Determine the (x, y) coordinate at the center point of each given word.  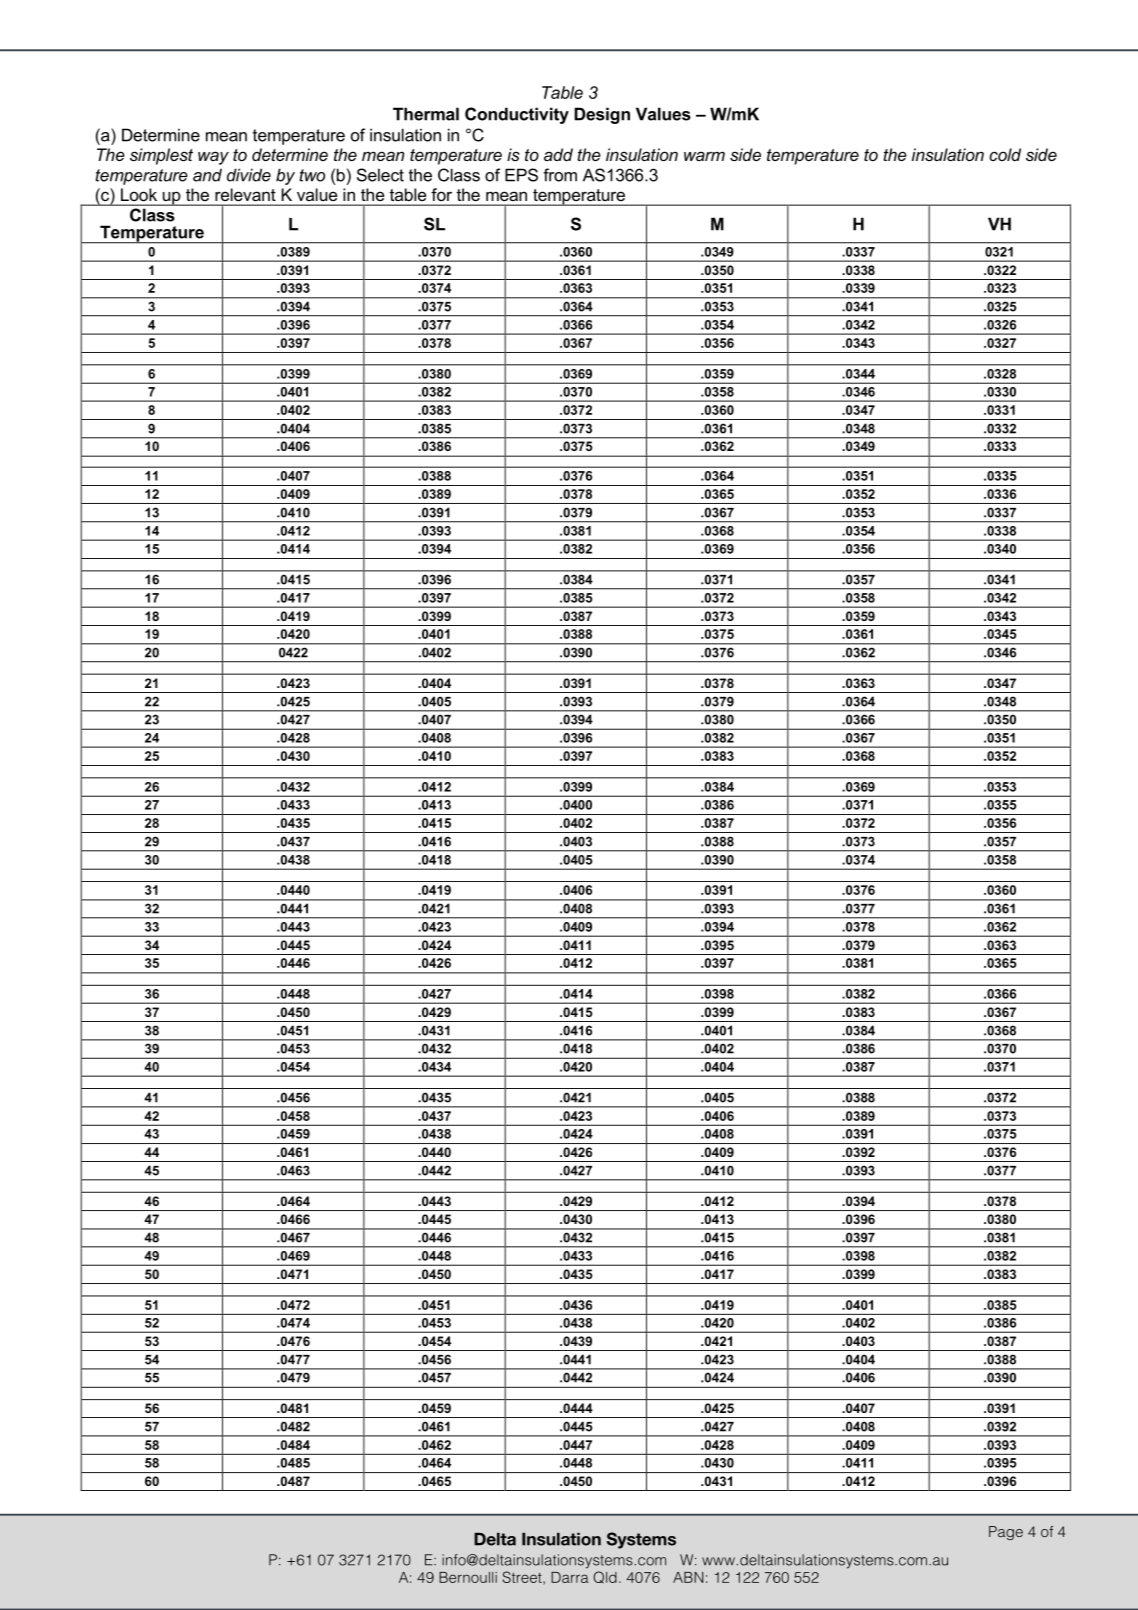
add (558, 154)
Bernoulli (468, 1577)
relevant (245, 194)
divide (249, 175)
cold (1005, 154)
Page (1006, 1533)
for (442, 194)
